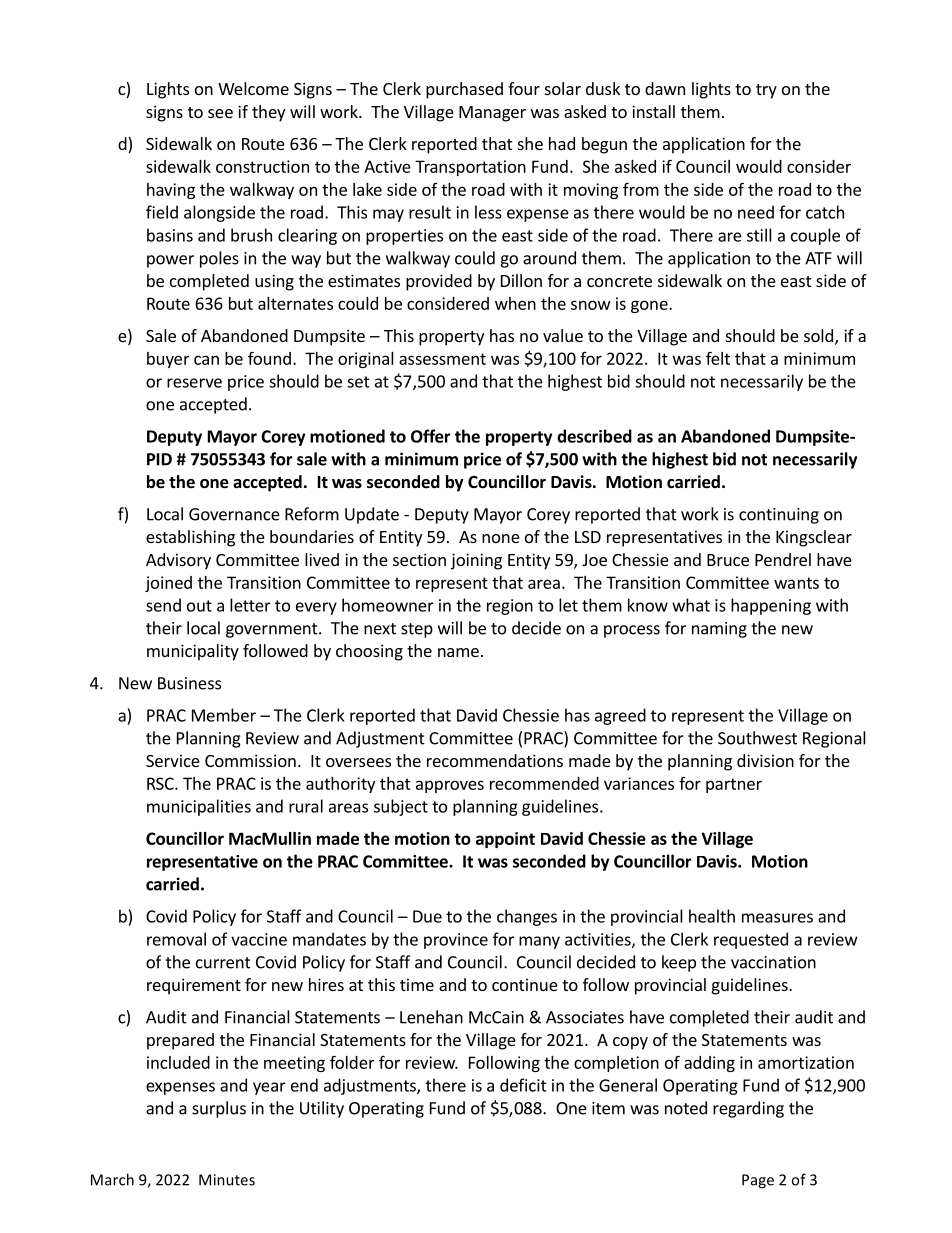 This document has height=1233, width=952. I want to click on Manager, so click(492, 114).
